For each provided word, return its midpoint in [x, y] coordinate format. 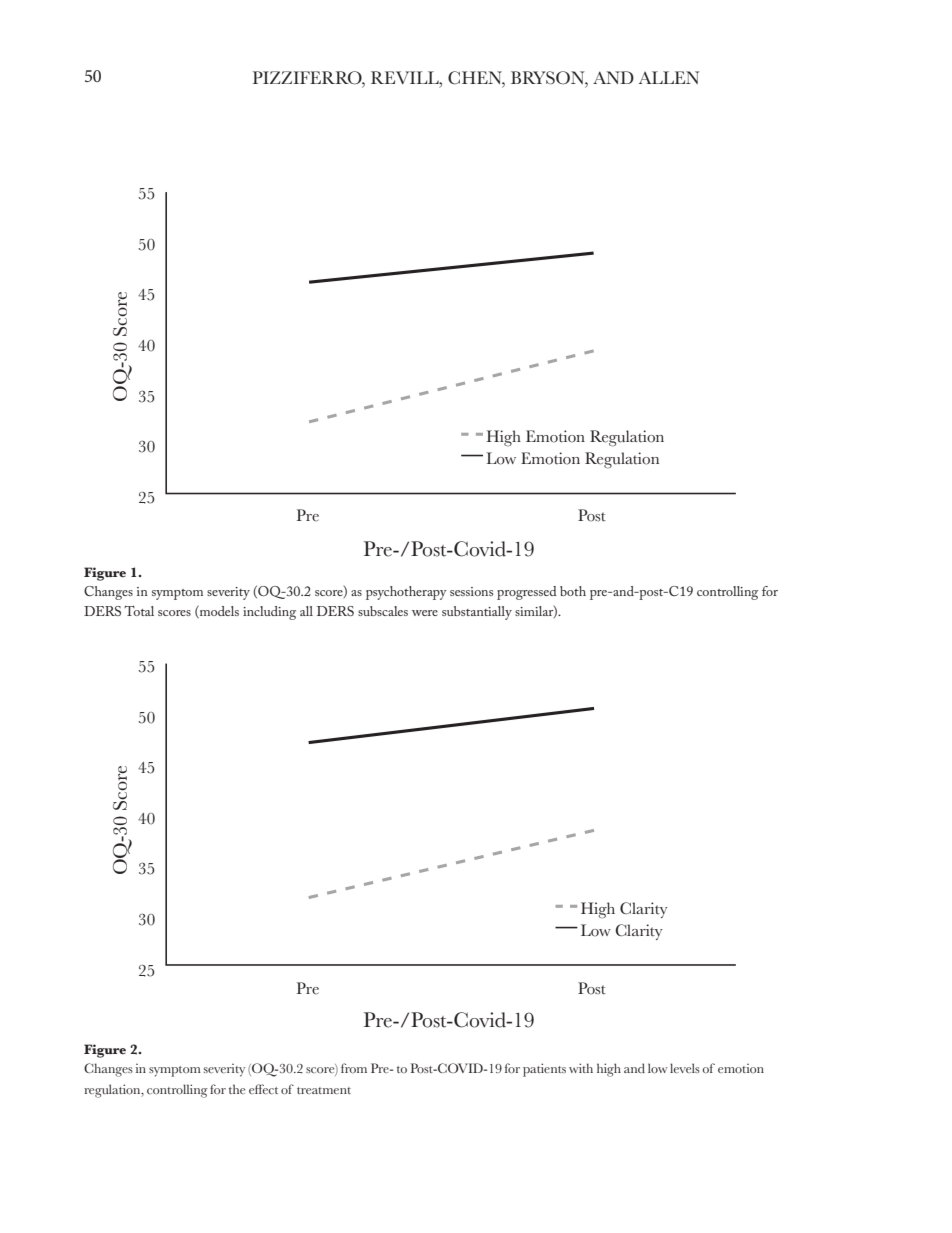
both [573, 591]
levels [685, 1068]
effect [263, 1089]
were [425, 613]
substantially [477, 613]
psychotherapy [406, 593]
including [269, 613]
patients [544, 1070]
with [581, 1068]
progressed [527, 593]
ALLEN [669, 77]
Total [139, 611]
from [354, 1068]
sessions [471, 591]
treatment [324, 1090]
